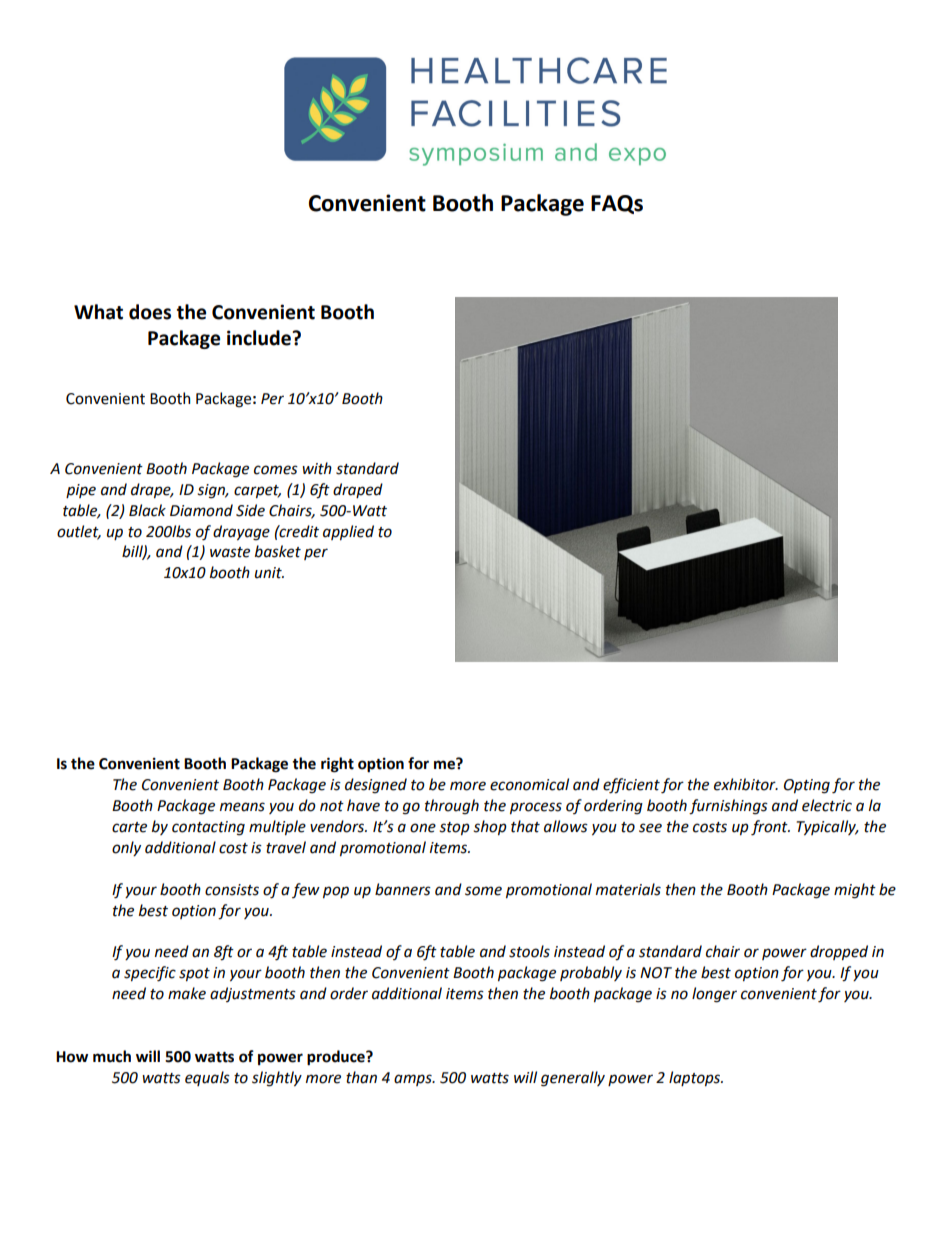  I want to click on right, so click(337, 765).
